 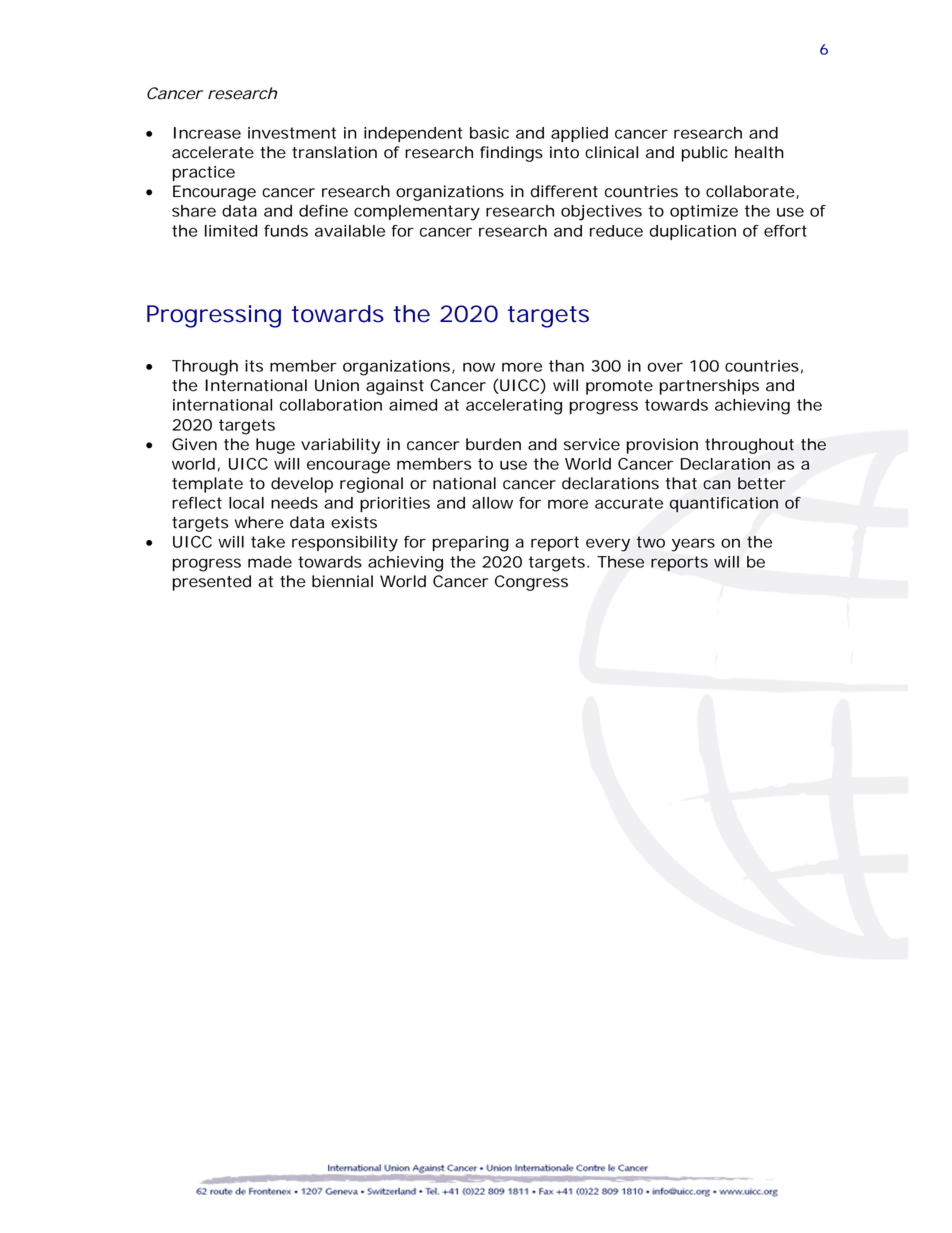 What do you see at coordinates (511, 154) in the screenshot?
I see `findings` at bounding box center [511, 154].
